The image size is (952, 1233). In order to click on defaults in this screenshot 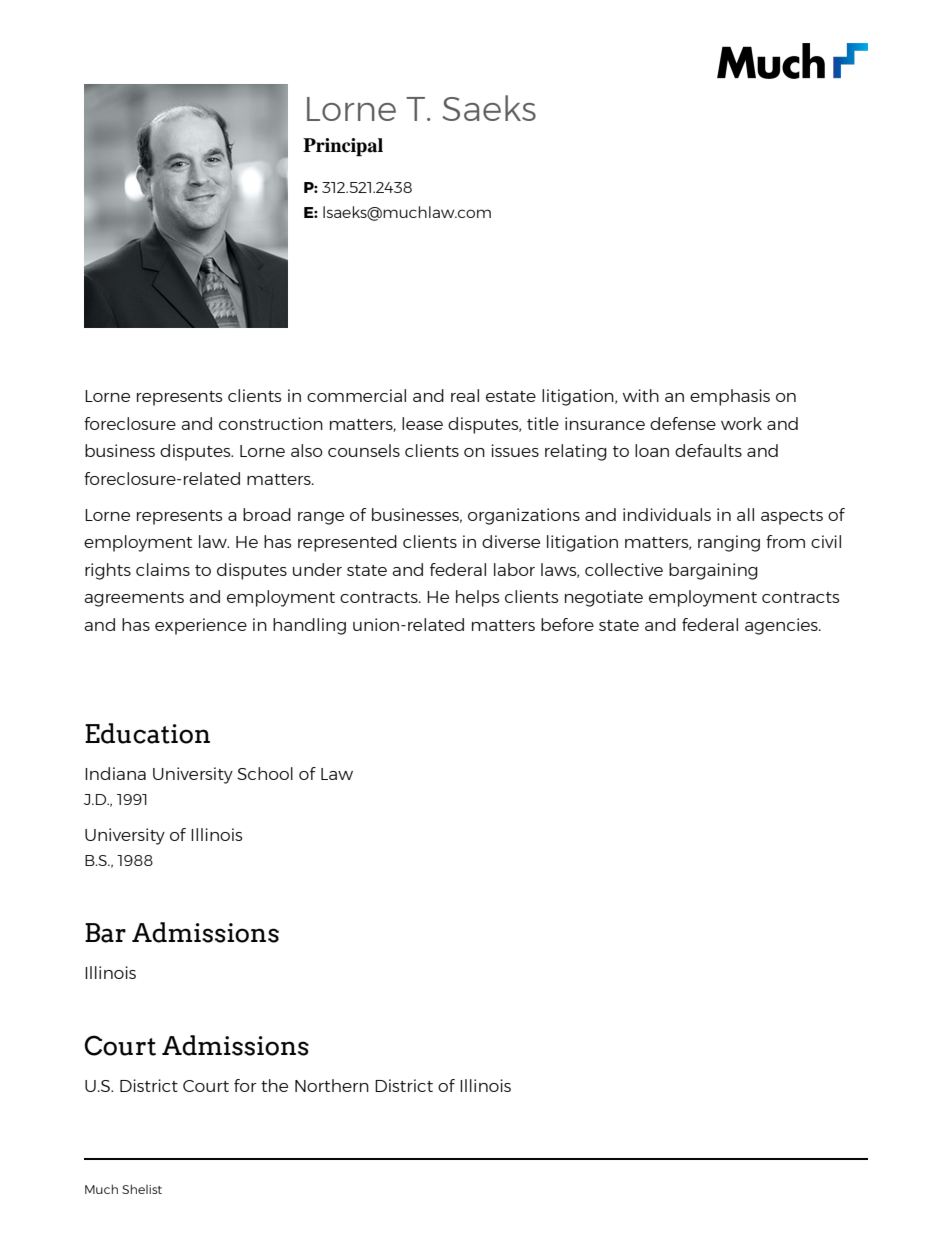, I will do `click(708, 450)`.
